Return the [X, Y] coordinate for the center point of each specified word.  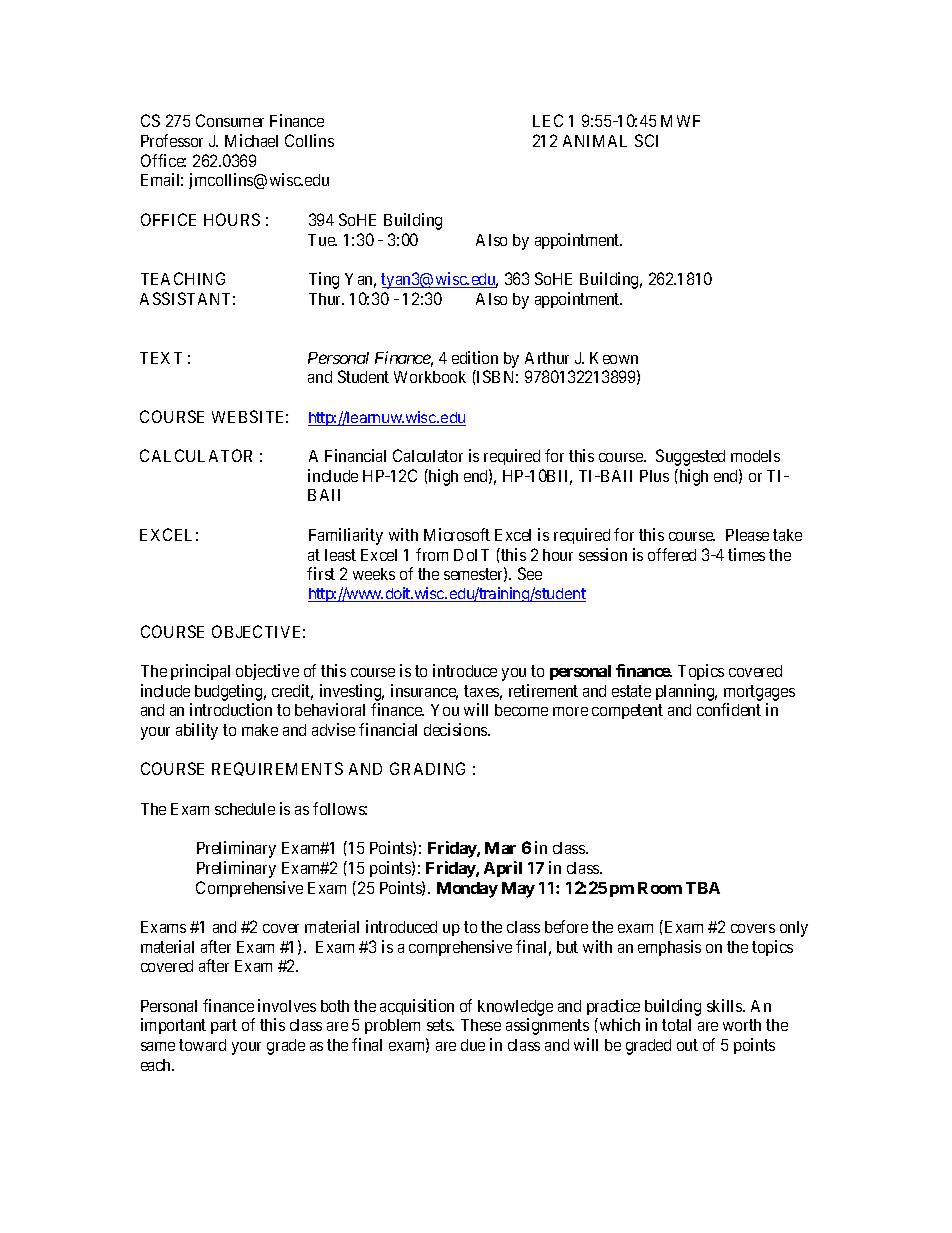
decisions [456, 729]
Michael [251, 140]
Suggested [690, 457]
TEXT [161, 358]
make [260, 730]
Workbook [430, 377]
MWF [680, 121]
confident [729, 709]
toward [202, 1045]
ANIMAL [595, 141]
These [481, 1025]
